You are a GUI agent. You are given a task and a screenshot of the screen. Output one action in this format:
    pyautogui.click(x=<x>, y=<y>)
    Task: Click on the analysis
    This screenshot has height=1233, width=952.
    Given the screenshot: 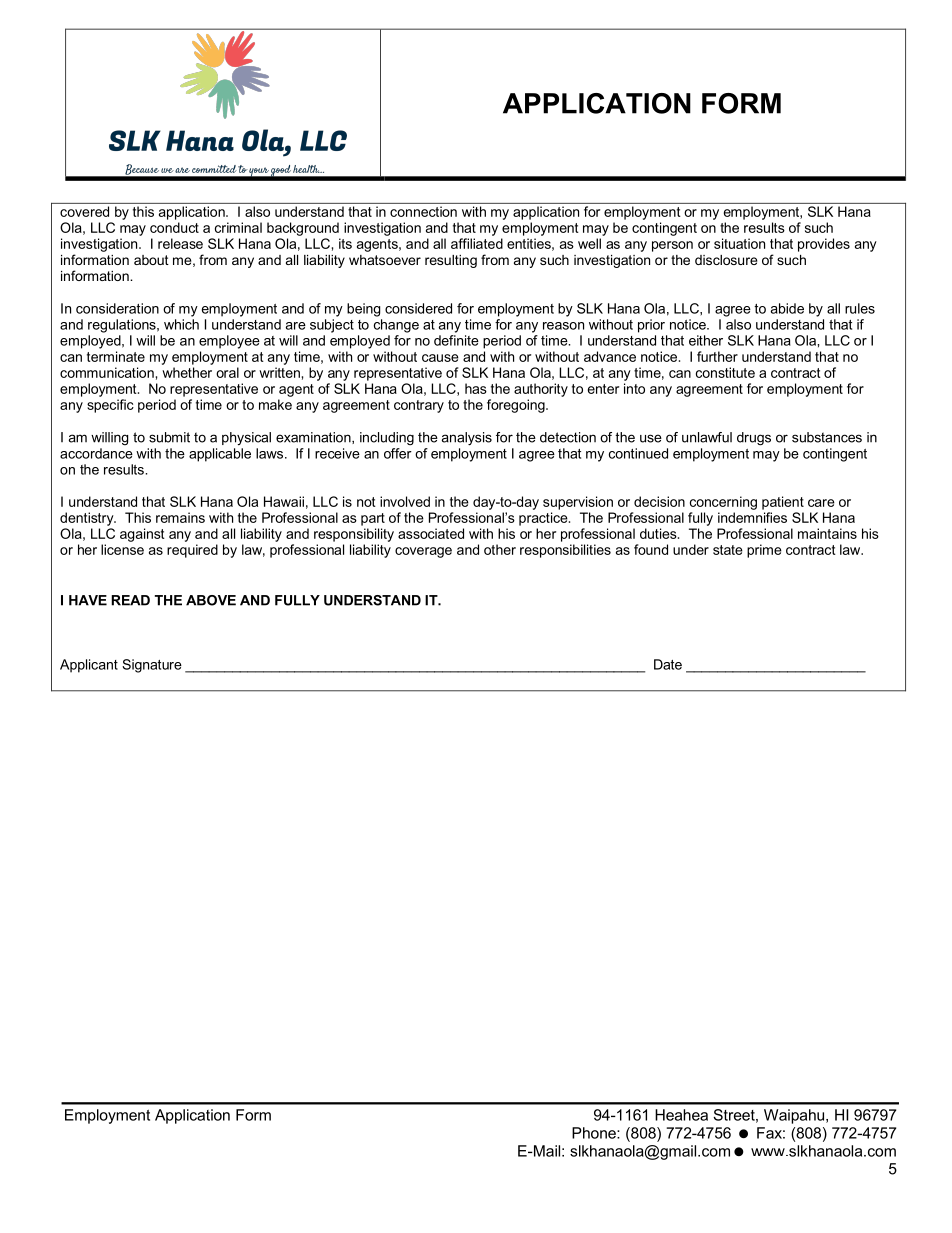 What is the action you would take?
    pyautogui.click(x=467, y=439)
